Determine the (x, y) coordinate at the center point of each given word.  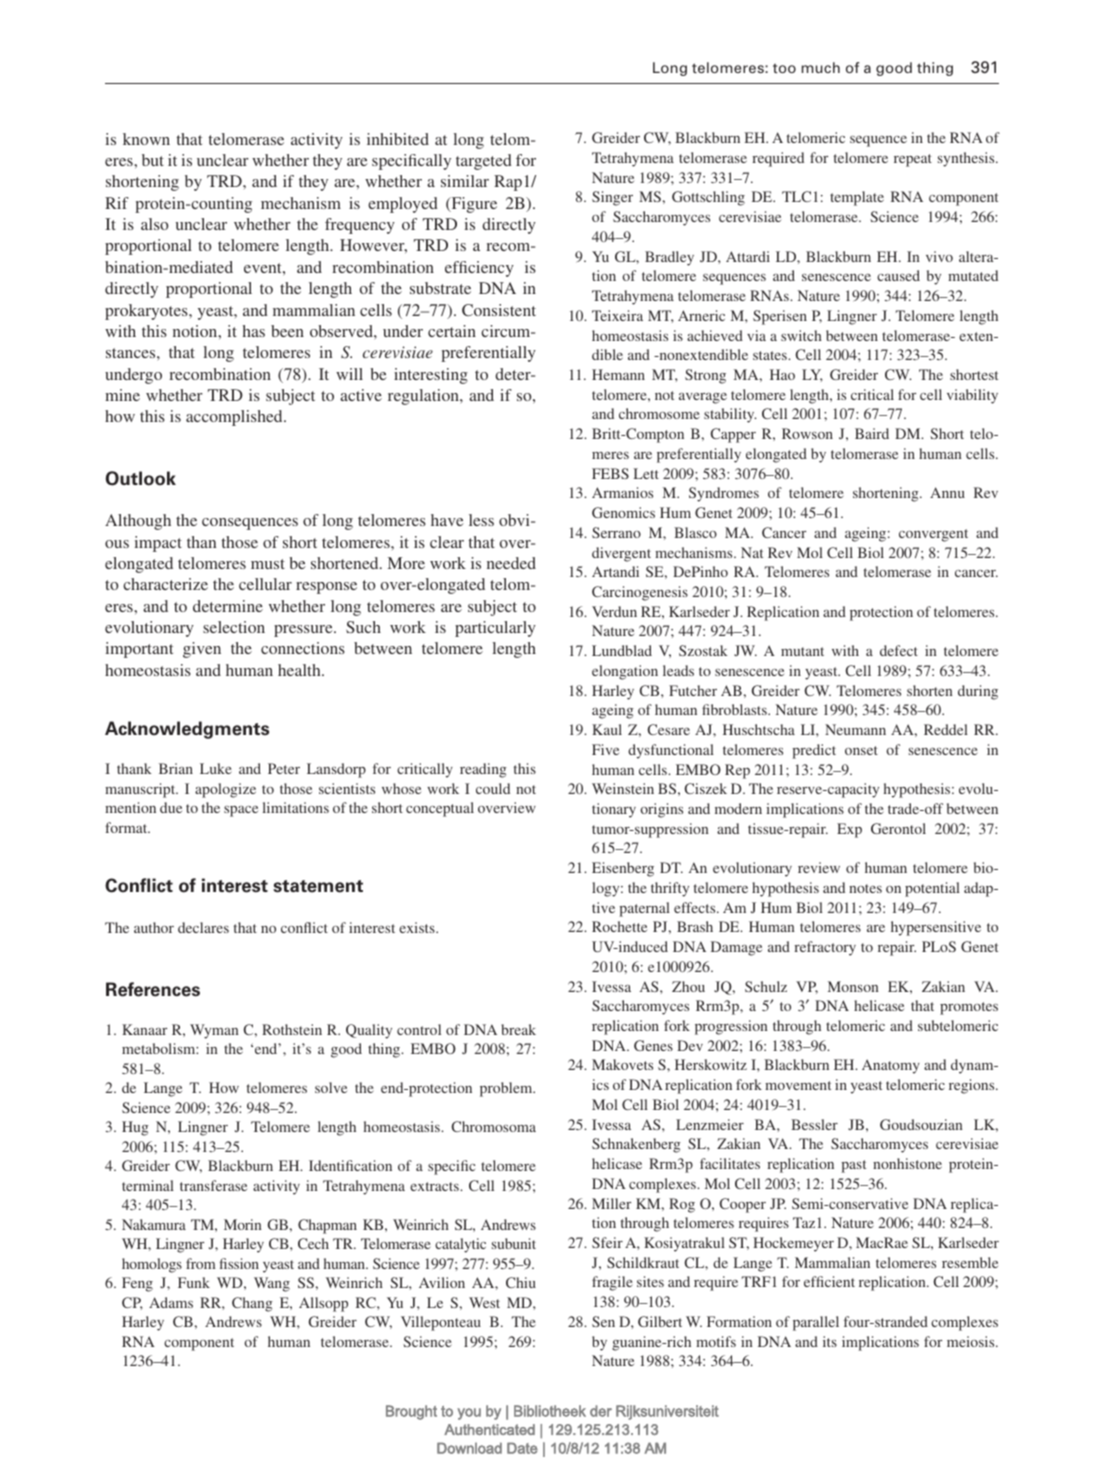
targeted (484, 162)
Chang (252, 1304)
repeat (913, 160)
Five (605, 749)
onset (861, 750)
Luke (216, 768)
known (146, 139)
